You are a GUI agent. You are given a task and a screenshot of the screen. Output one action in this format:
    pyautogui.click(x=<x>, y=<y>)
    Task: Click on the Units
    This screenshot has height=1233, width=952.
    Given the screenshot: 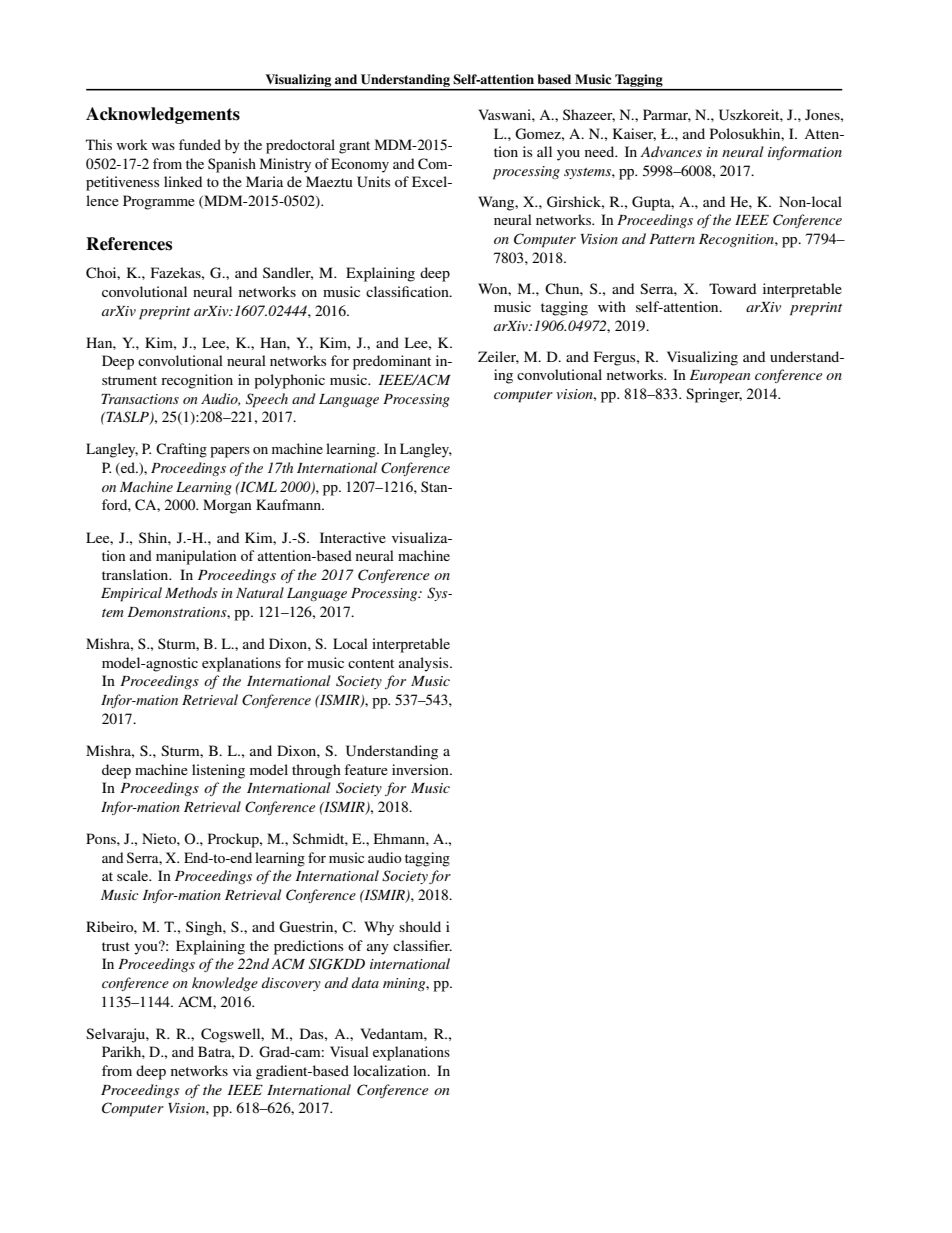 What is the action you would take?
    pyautogui.click(x=374, y=182)
